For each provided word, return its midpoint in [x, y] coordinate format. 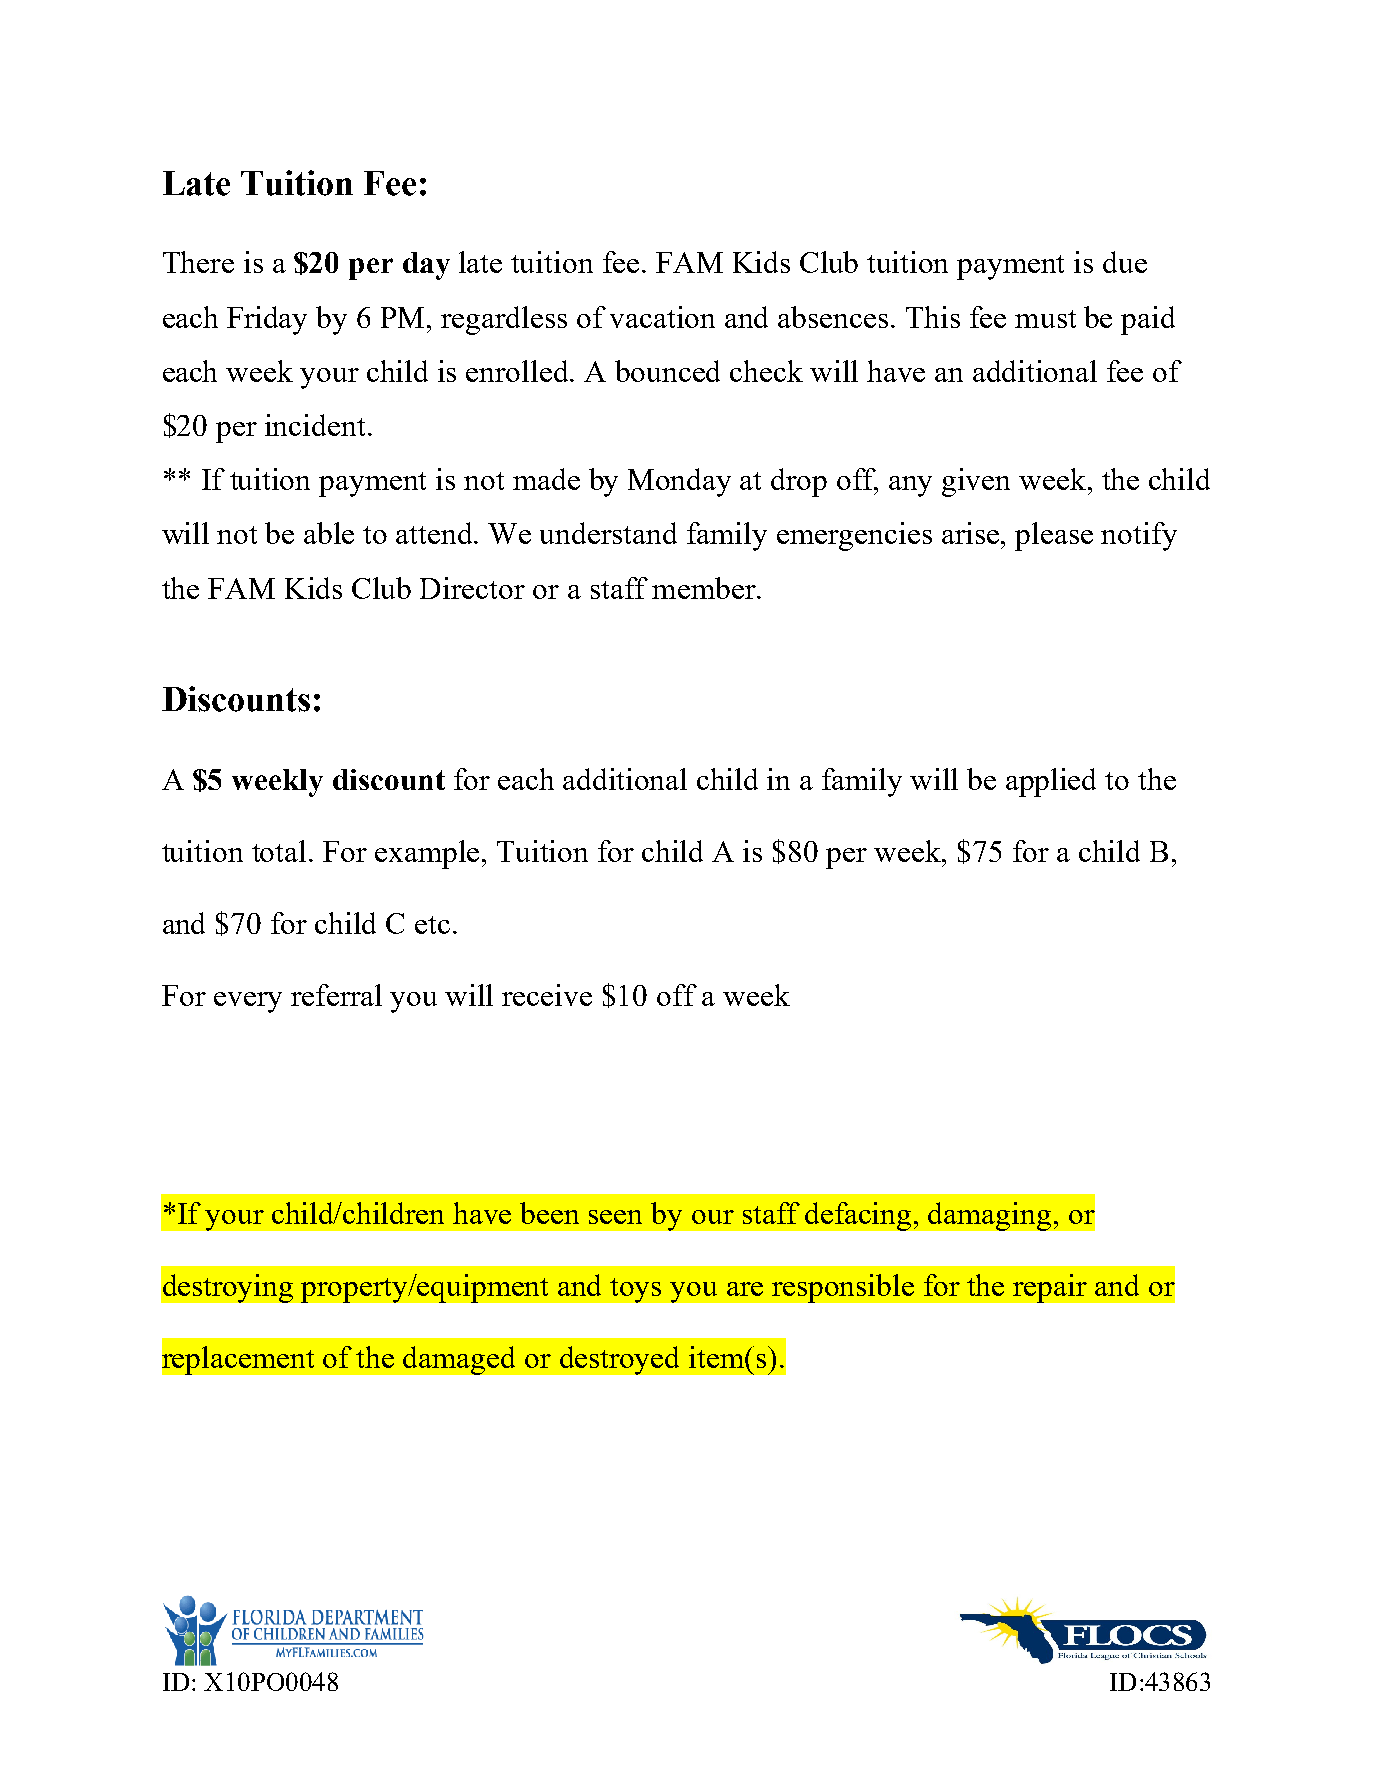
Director [472, 588]
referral [336, 995]
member [705, 588]
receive [547, 995]
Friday [267, 320]
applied [1051, 782]
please [1054, 536]
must [1045, 319]
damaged [459, 1360]
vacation [662, 317]
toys [635, 1290]
